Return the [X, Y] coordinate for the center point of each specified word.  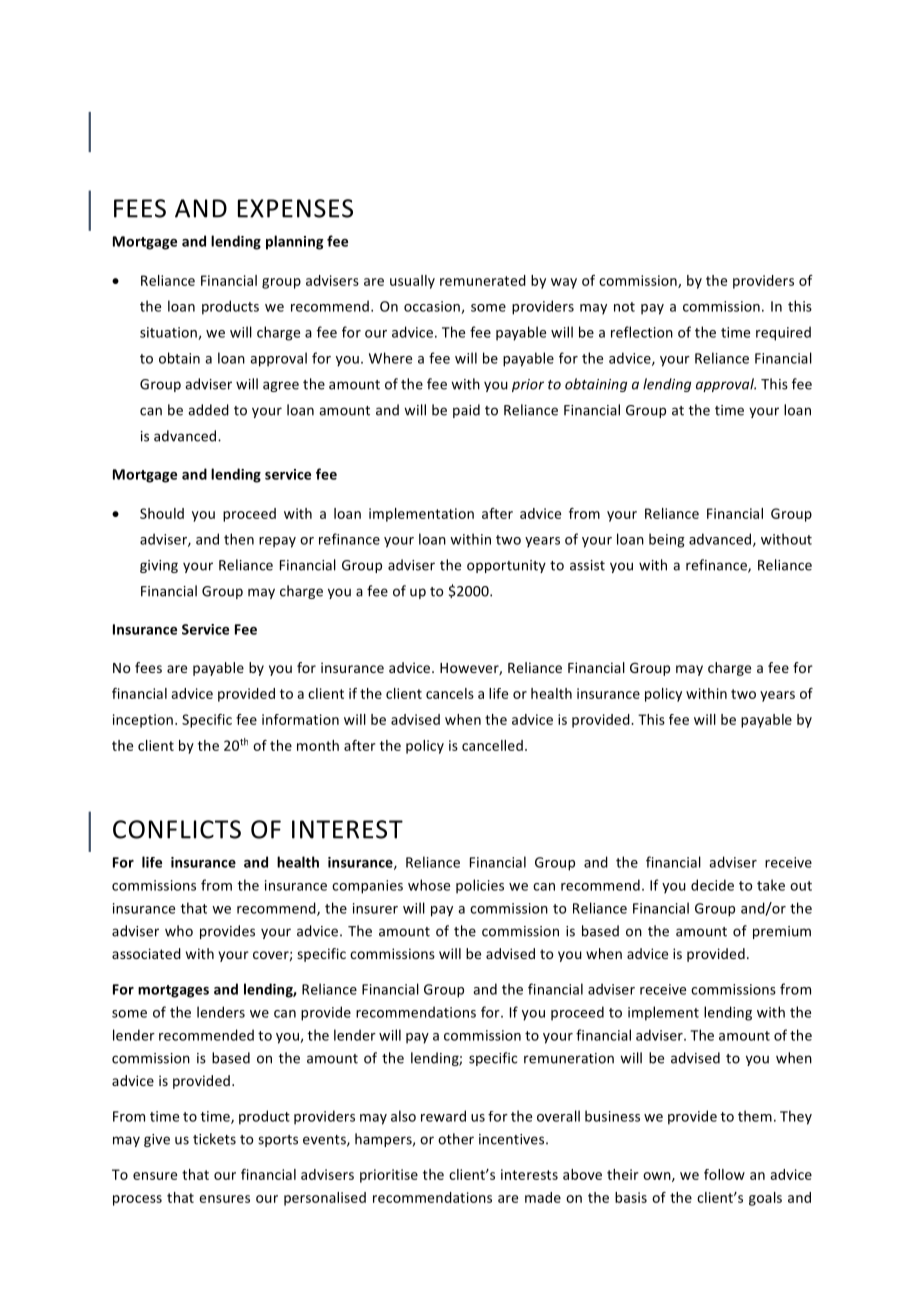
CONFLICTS [177, 829]
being [667, 540]
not [624, 307]
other [456, 1139]
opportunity [506, 566]
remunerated [483, 280]
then [239, 539]
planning [295, 242]
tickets [214, 1139]
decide [712, 885]
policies [480, 886]
